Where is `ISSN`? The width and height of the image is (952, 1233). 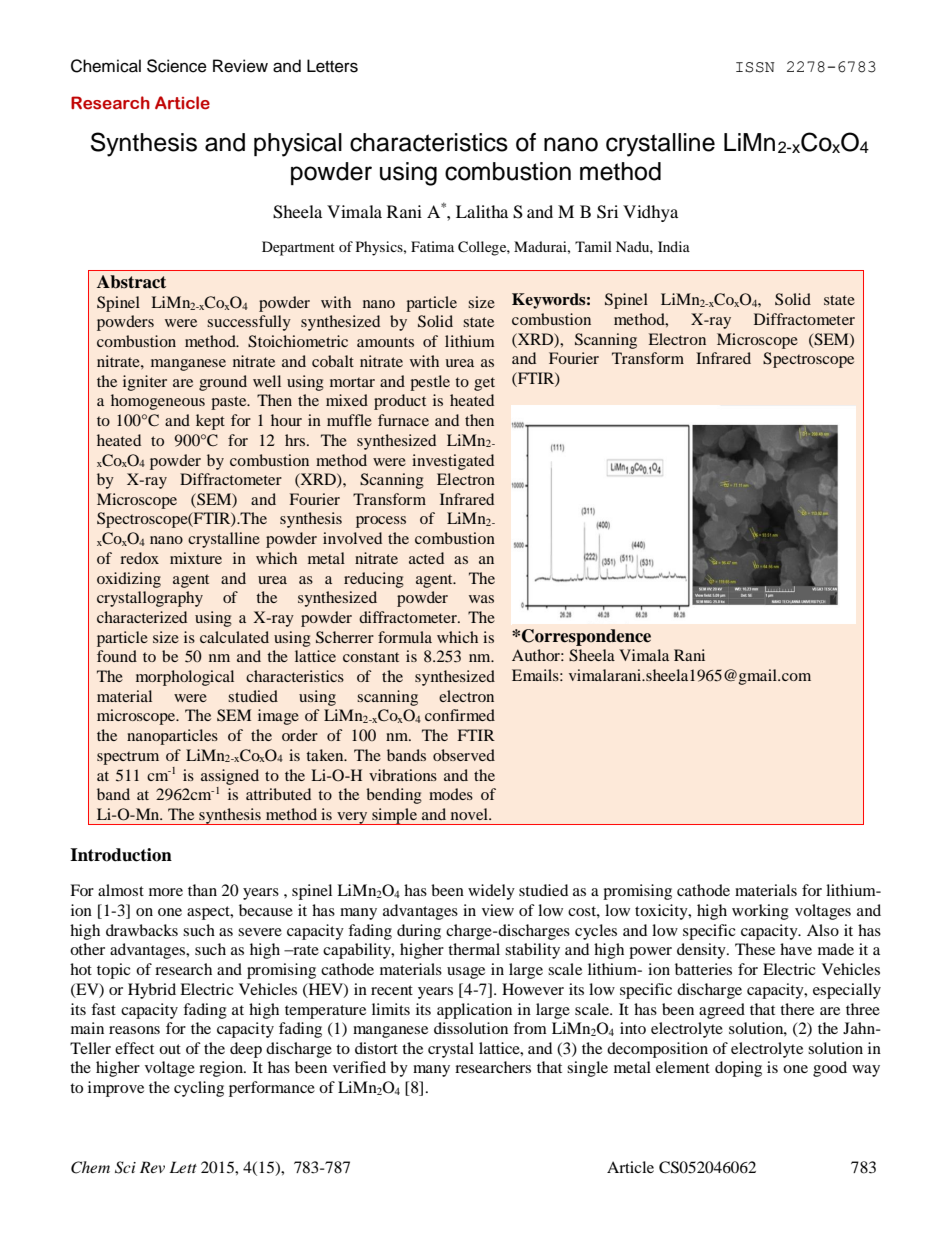
ISSN is located at coordinates (755, 67).
